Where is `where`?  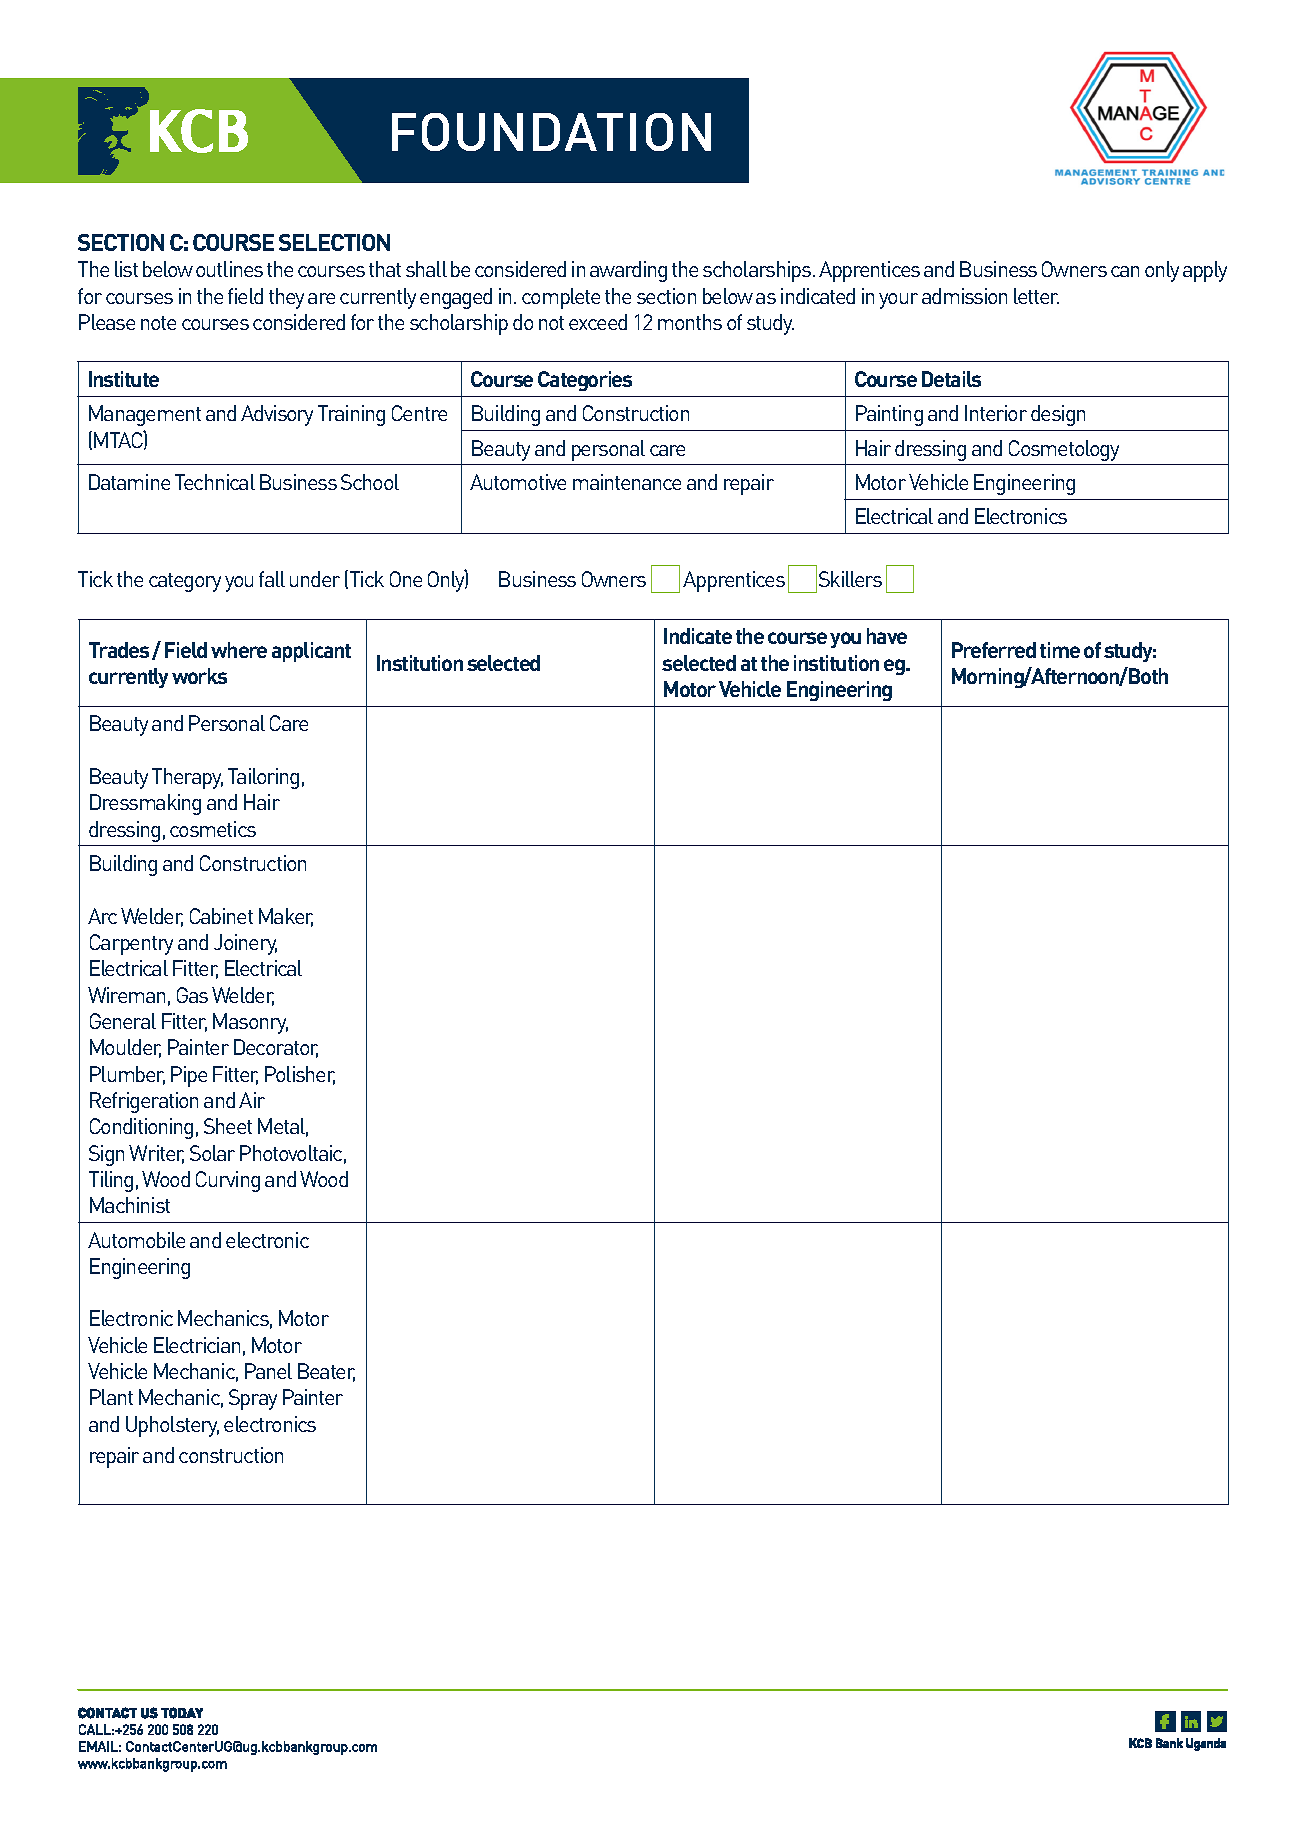
where is located at coordinates (239, 650).
